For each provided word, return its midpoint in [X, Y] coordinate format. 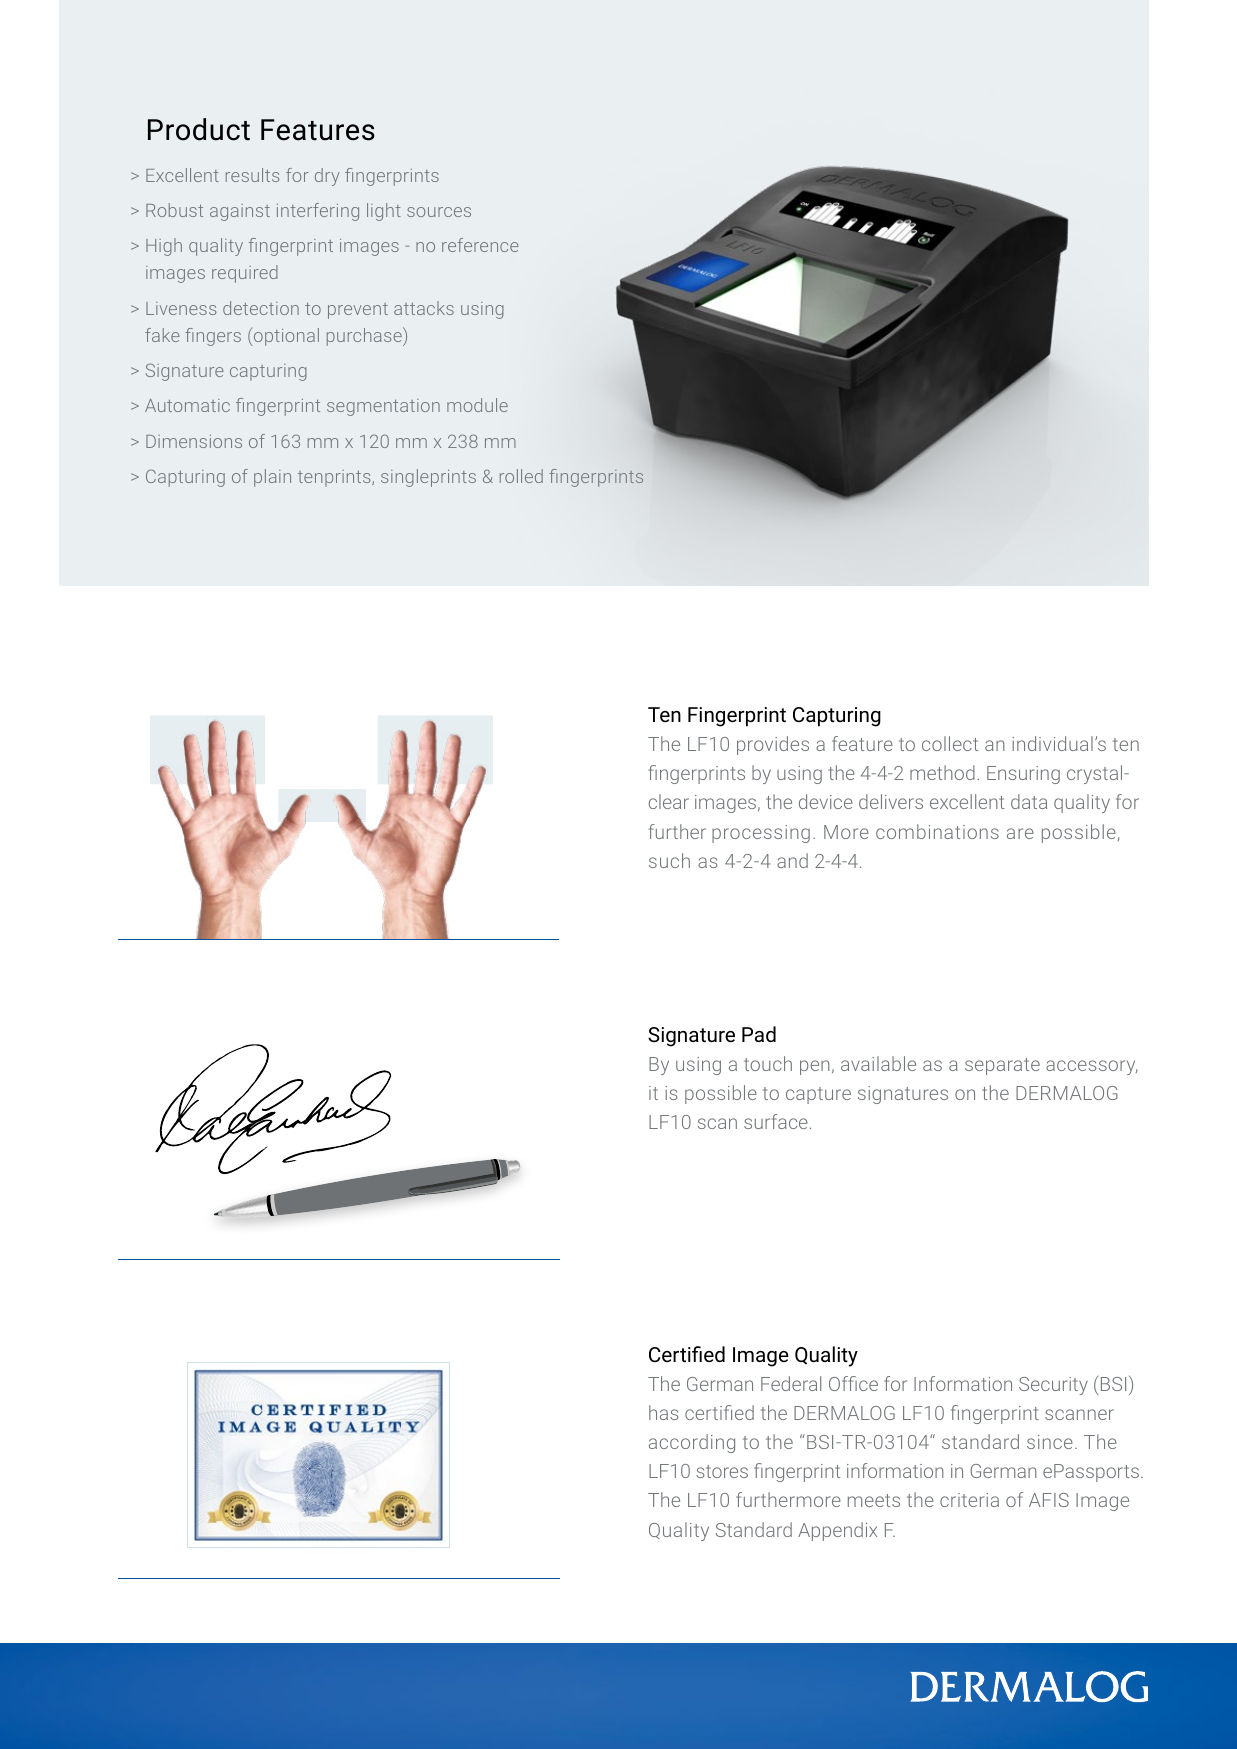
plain [272, 478]
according [692, 1443]
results [252, 175]
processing [761, 834]
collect [950, 743]
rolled [521, 476]
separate [1002, 1066]
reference [480, 245]
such [669, 860]
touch [768, 1063]
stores [722, 1471]
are [1020, 833]
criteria [969, 1500]
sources [439, 212]
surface [776, 1121]
